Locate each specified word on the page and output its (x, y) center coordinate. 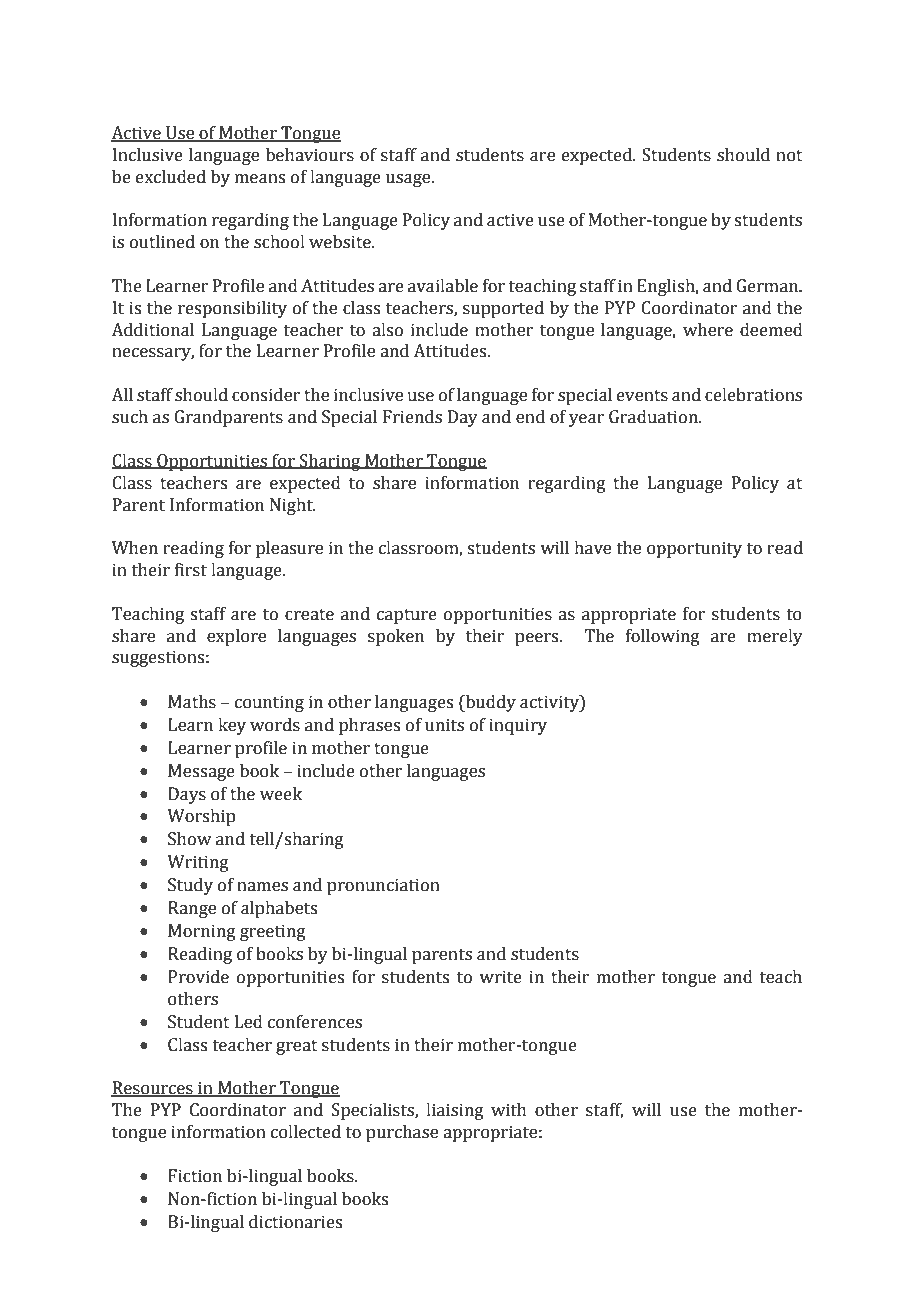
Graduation (654, 417)
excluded (171, 177)
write (500, 977)
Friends (412, 417)
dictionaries (295, 1222)
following (663, 637)
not (789, 156)
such (130, 417)
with (509, 1110)
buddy (489, 703)
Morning (202, 932)
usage (409, 180)
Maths (192, 702)
